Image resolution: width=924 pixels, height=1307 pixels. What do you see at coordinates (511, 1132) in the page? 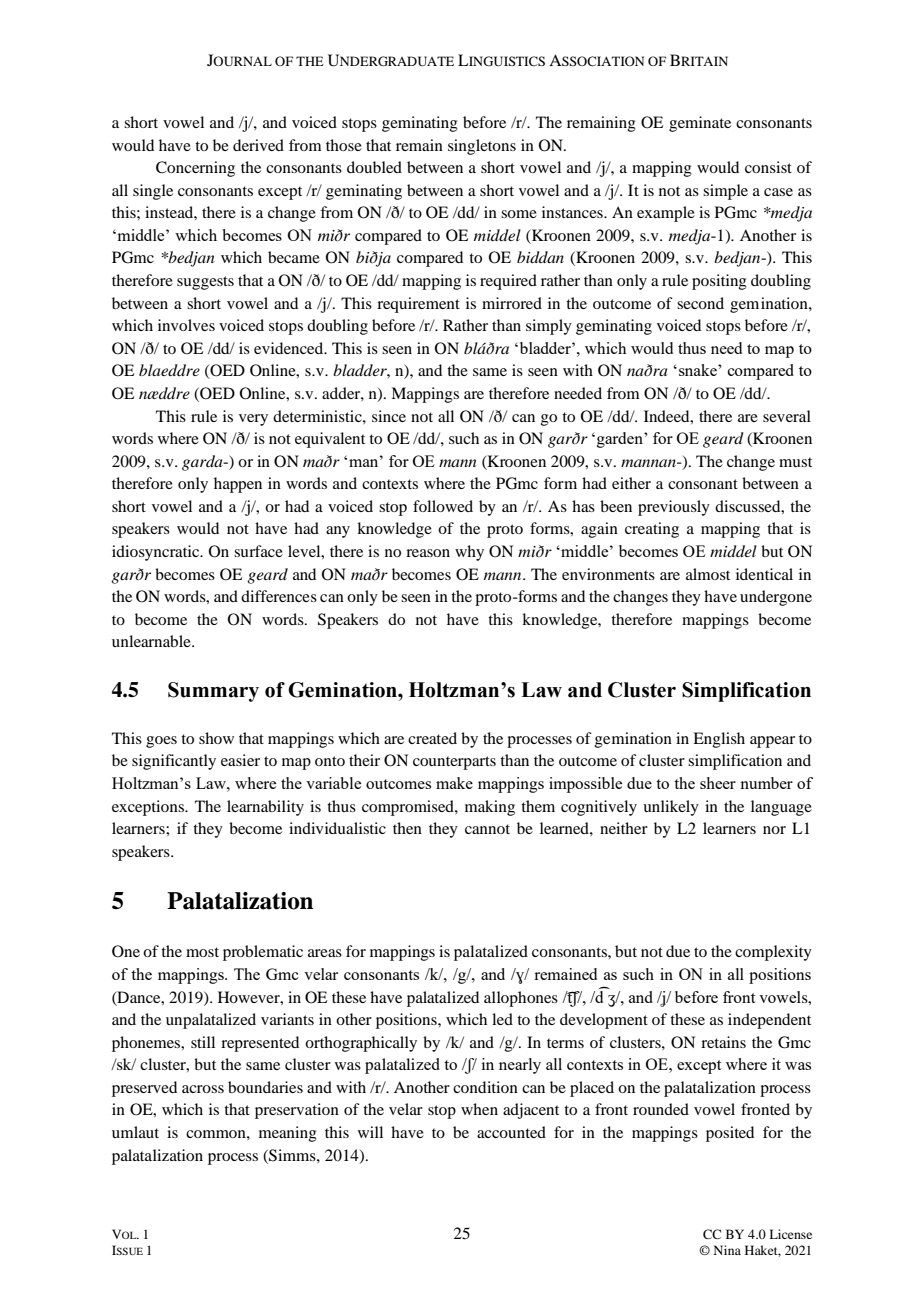
I see `accounted` at bounding box center [511, 1132].
